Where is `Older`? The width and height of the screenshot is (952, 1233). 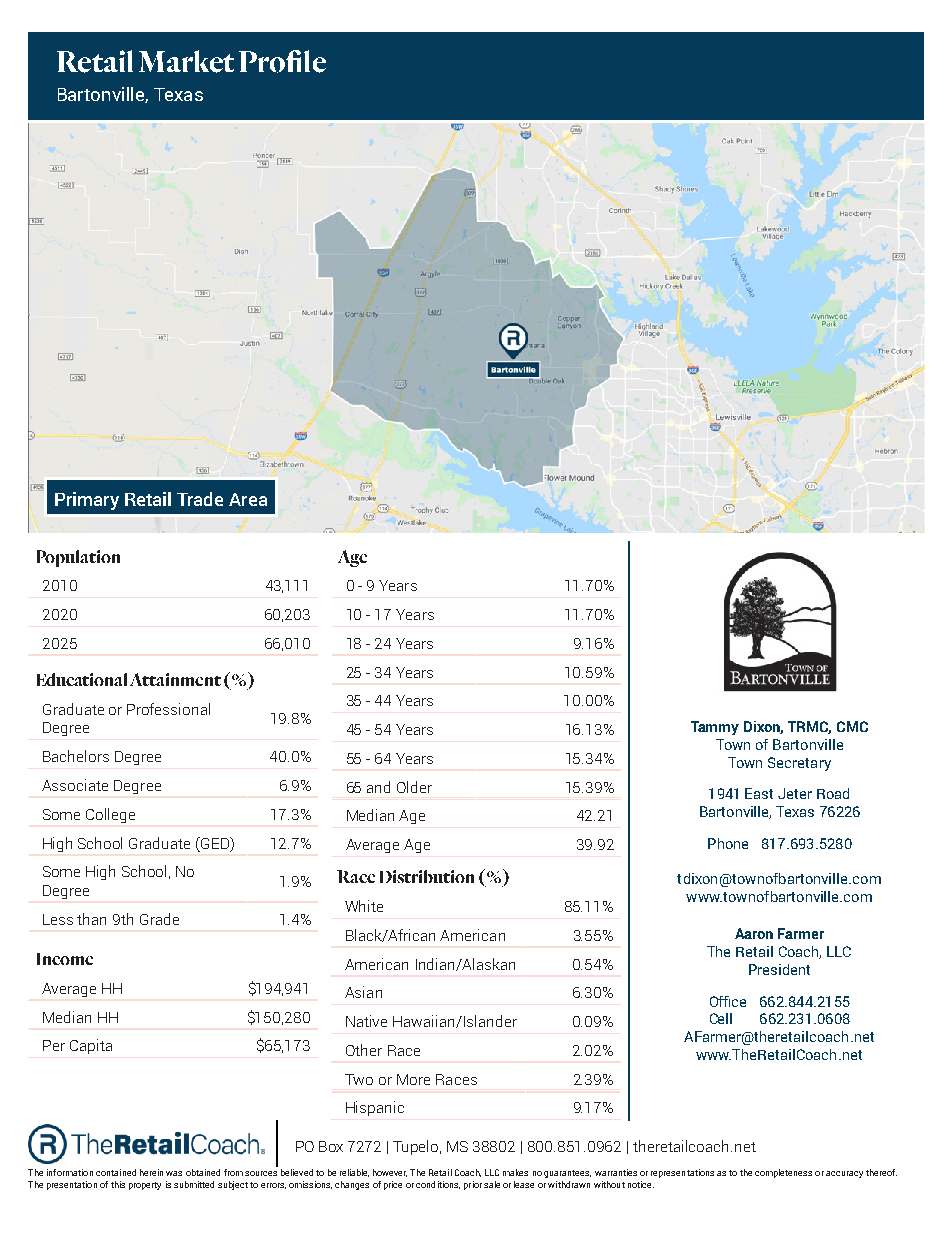
Older is located at coordinates (414, 787).
